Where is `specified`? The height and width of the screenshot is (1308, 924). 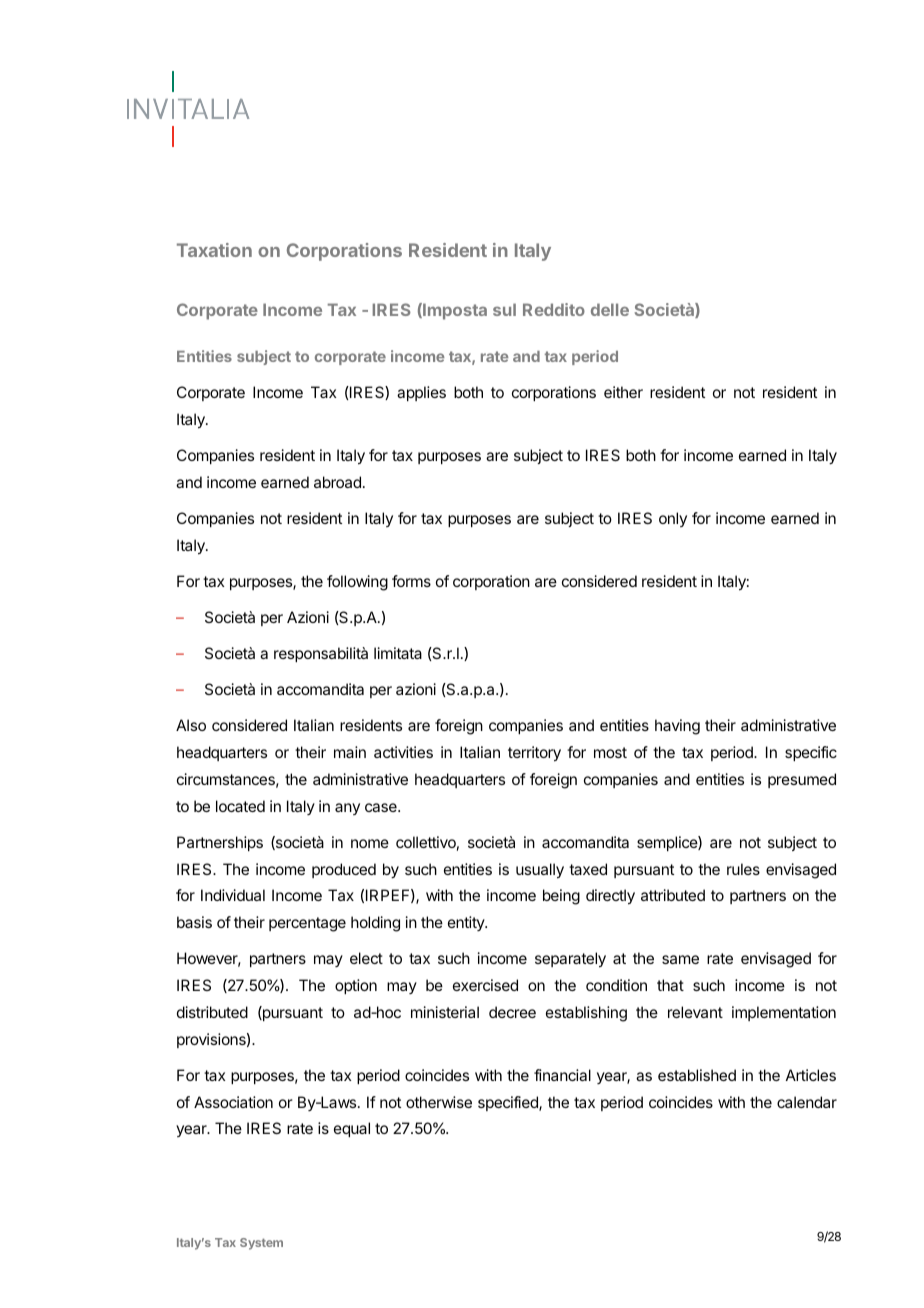 specified is located at coordinates (509, 1103).
